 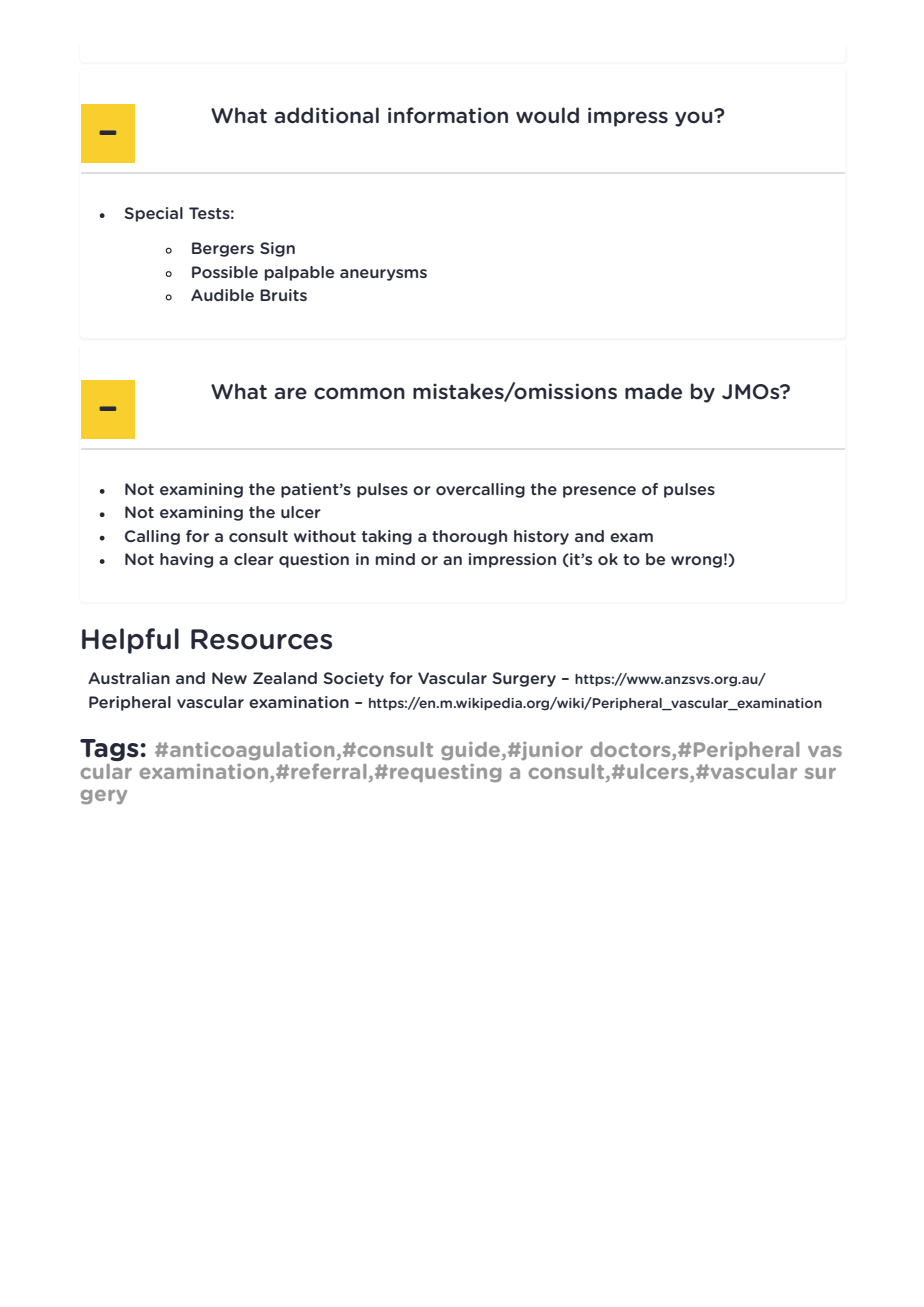 What do you see at coordinates (291, 393) in the screenshot?
I see `are` at bounding box center [291, 393].
